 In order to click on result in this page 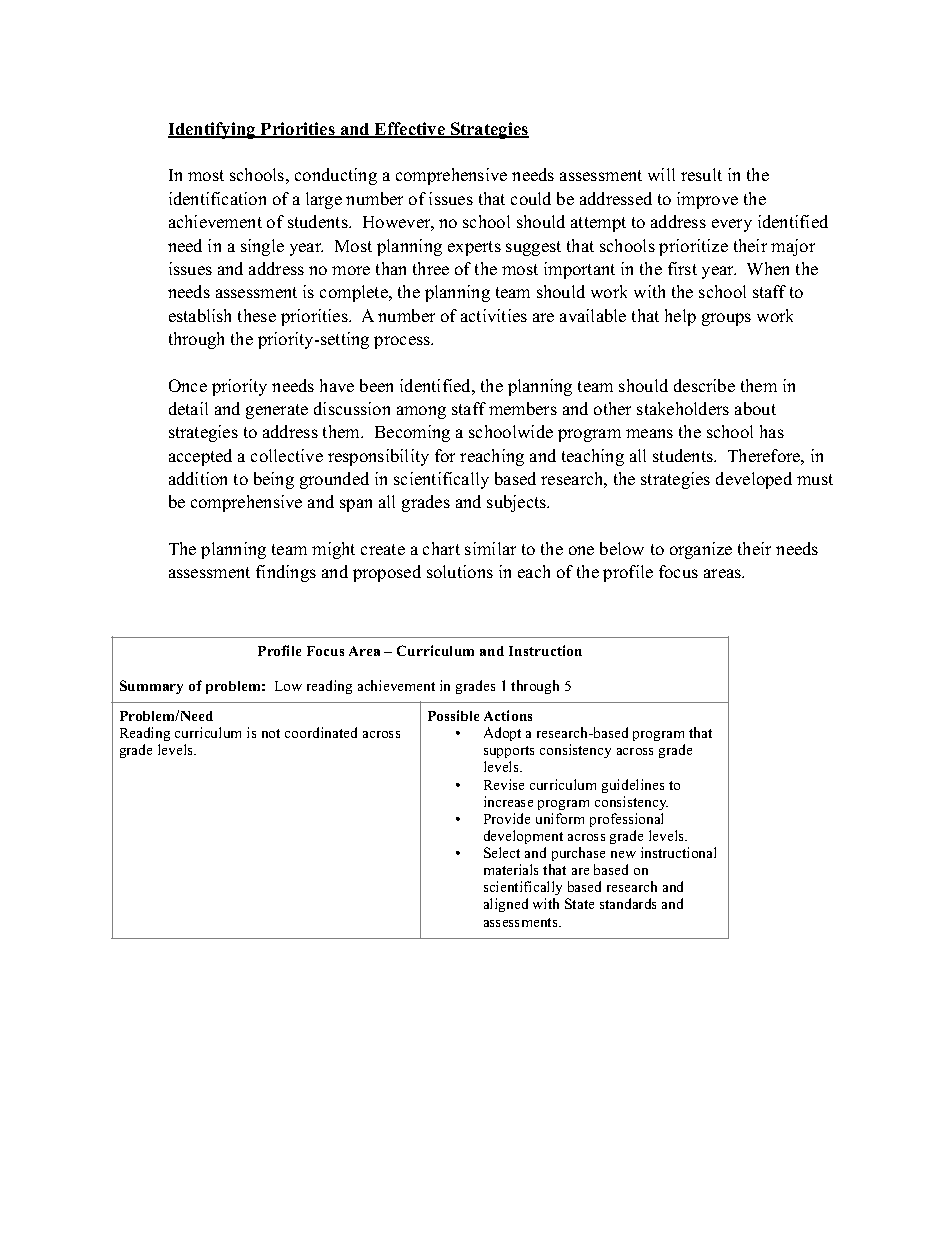, I will do `click(701, 174)`.
